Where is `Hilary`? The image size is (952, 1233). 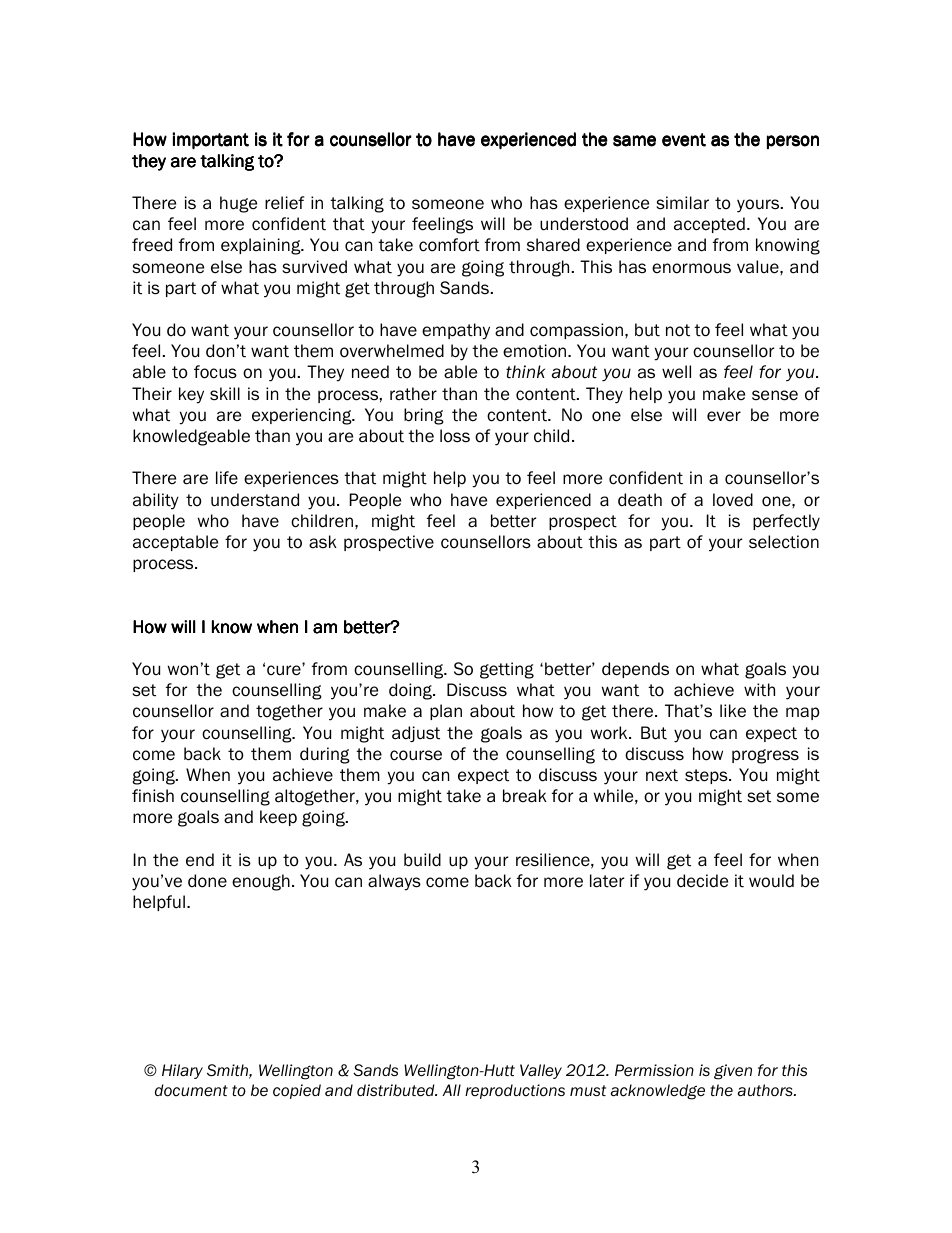 Hilary is located at coordinates (182, 1071).
